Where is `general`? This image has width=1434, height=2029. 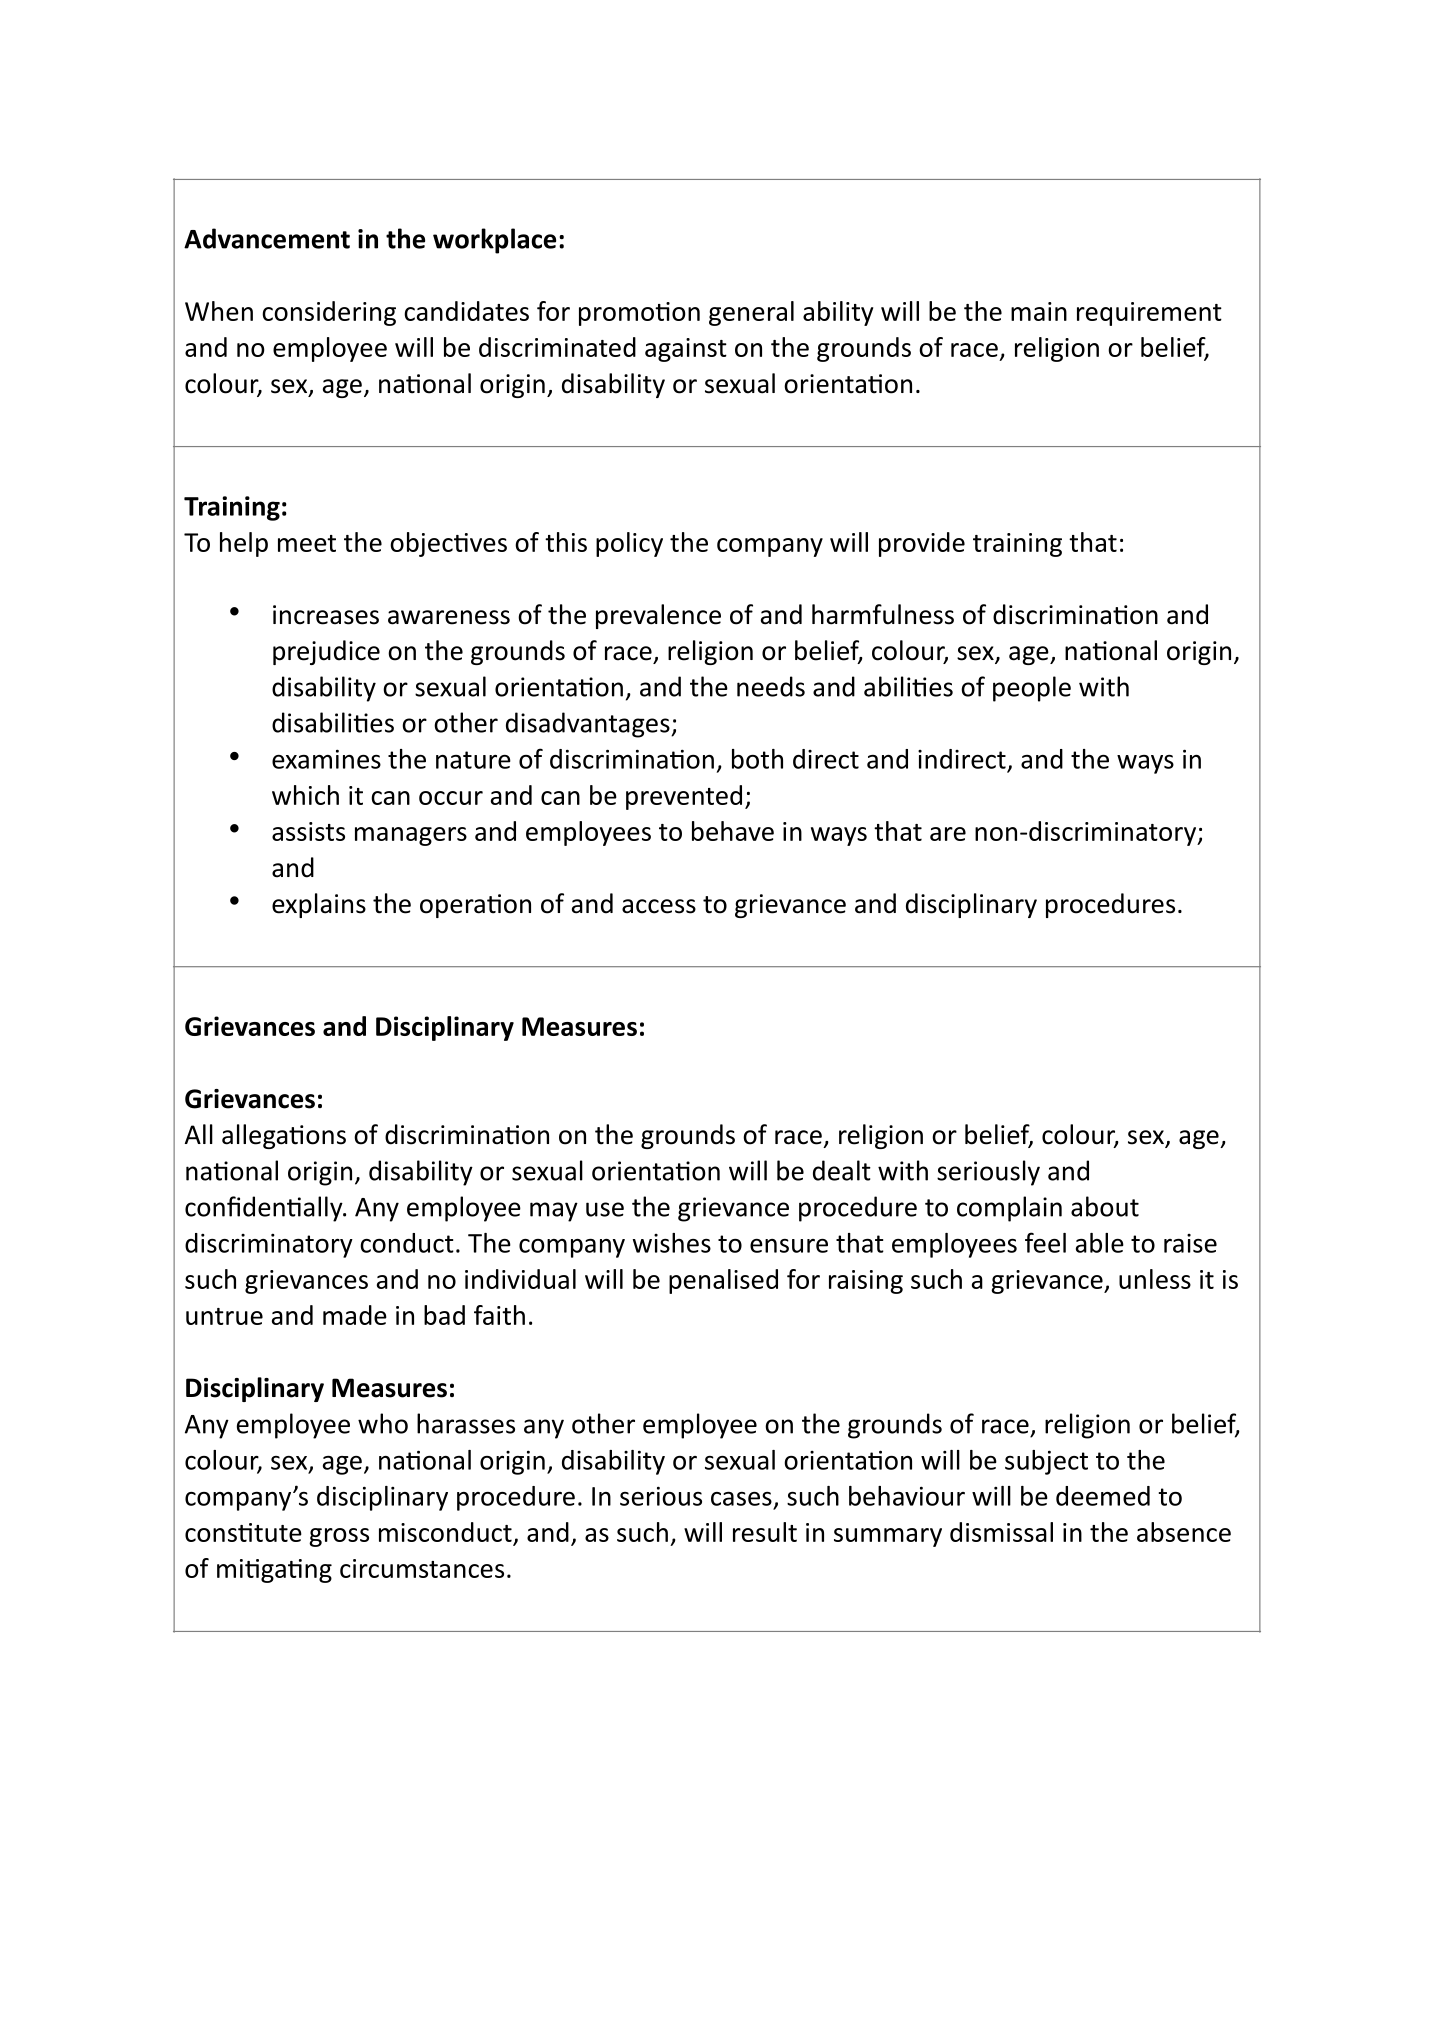 general is located at coordinates (751, 313).
